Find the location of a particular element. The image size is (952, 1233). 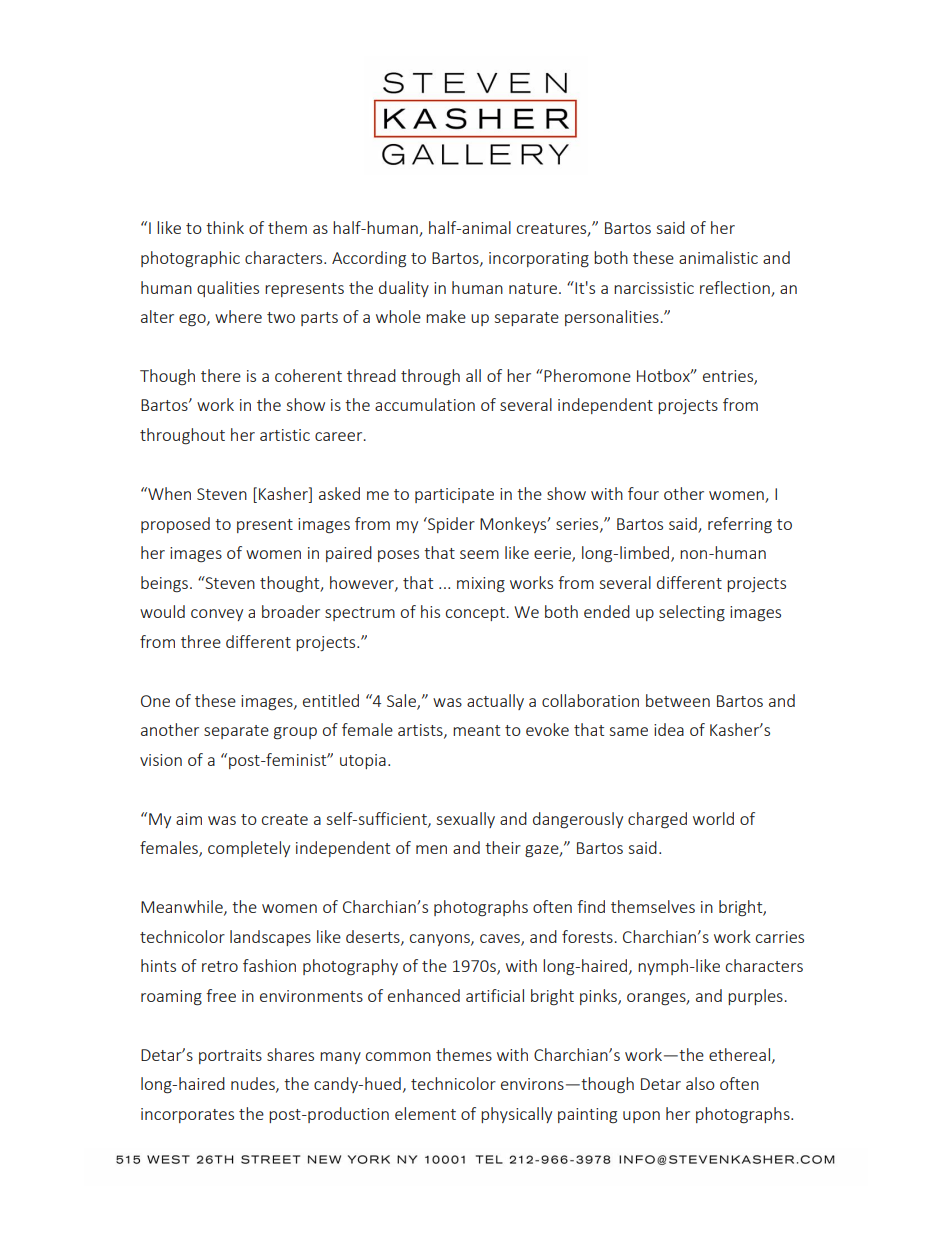

think is located at coordinates (225, 227).
